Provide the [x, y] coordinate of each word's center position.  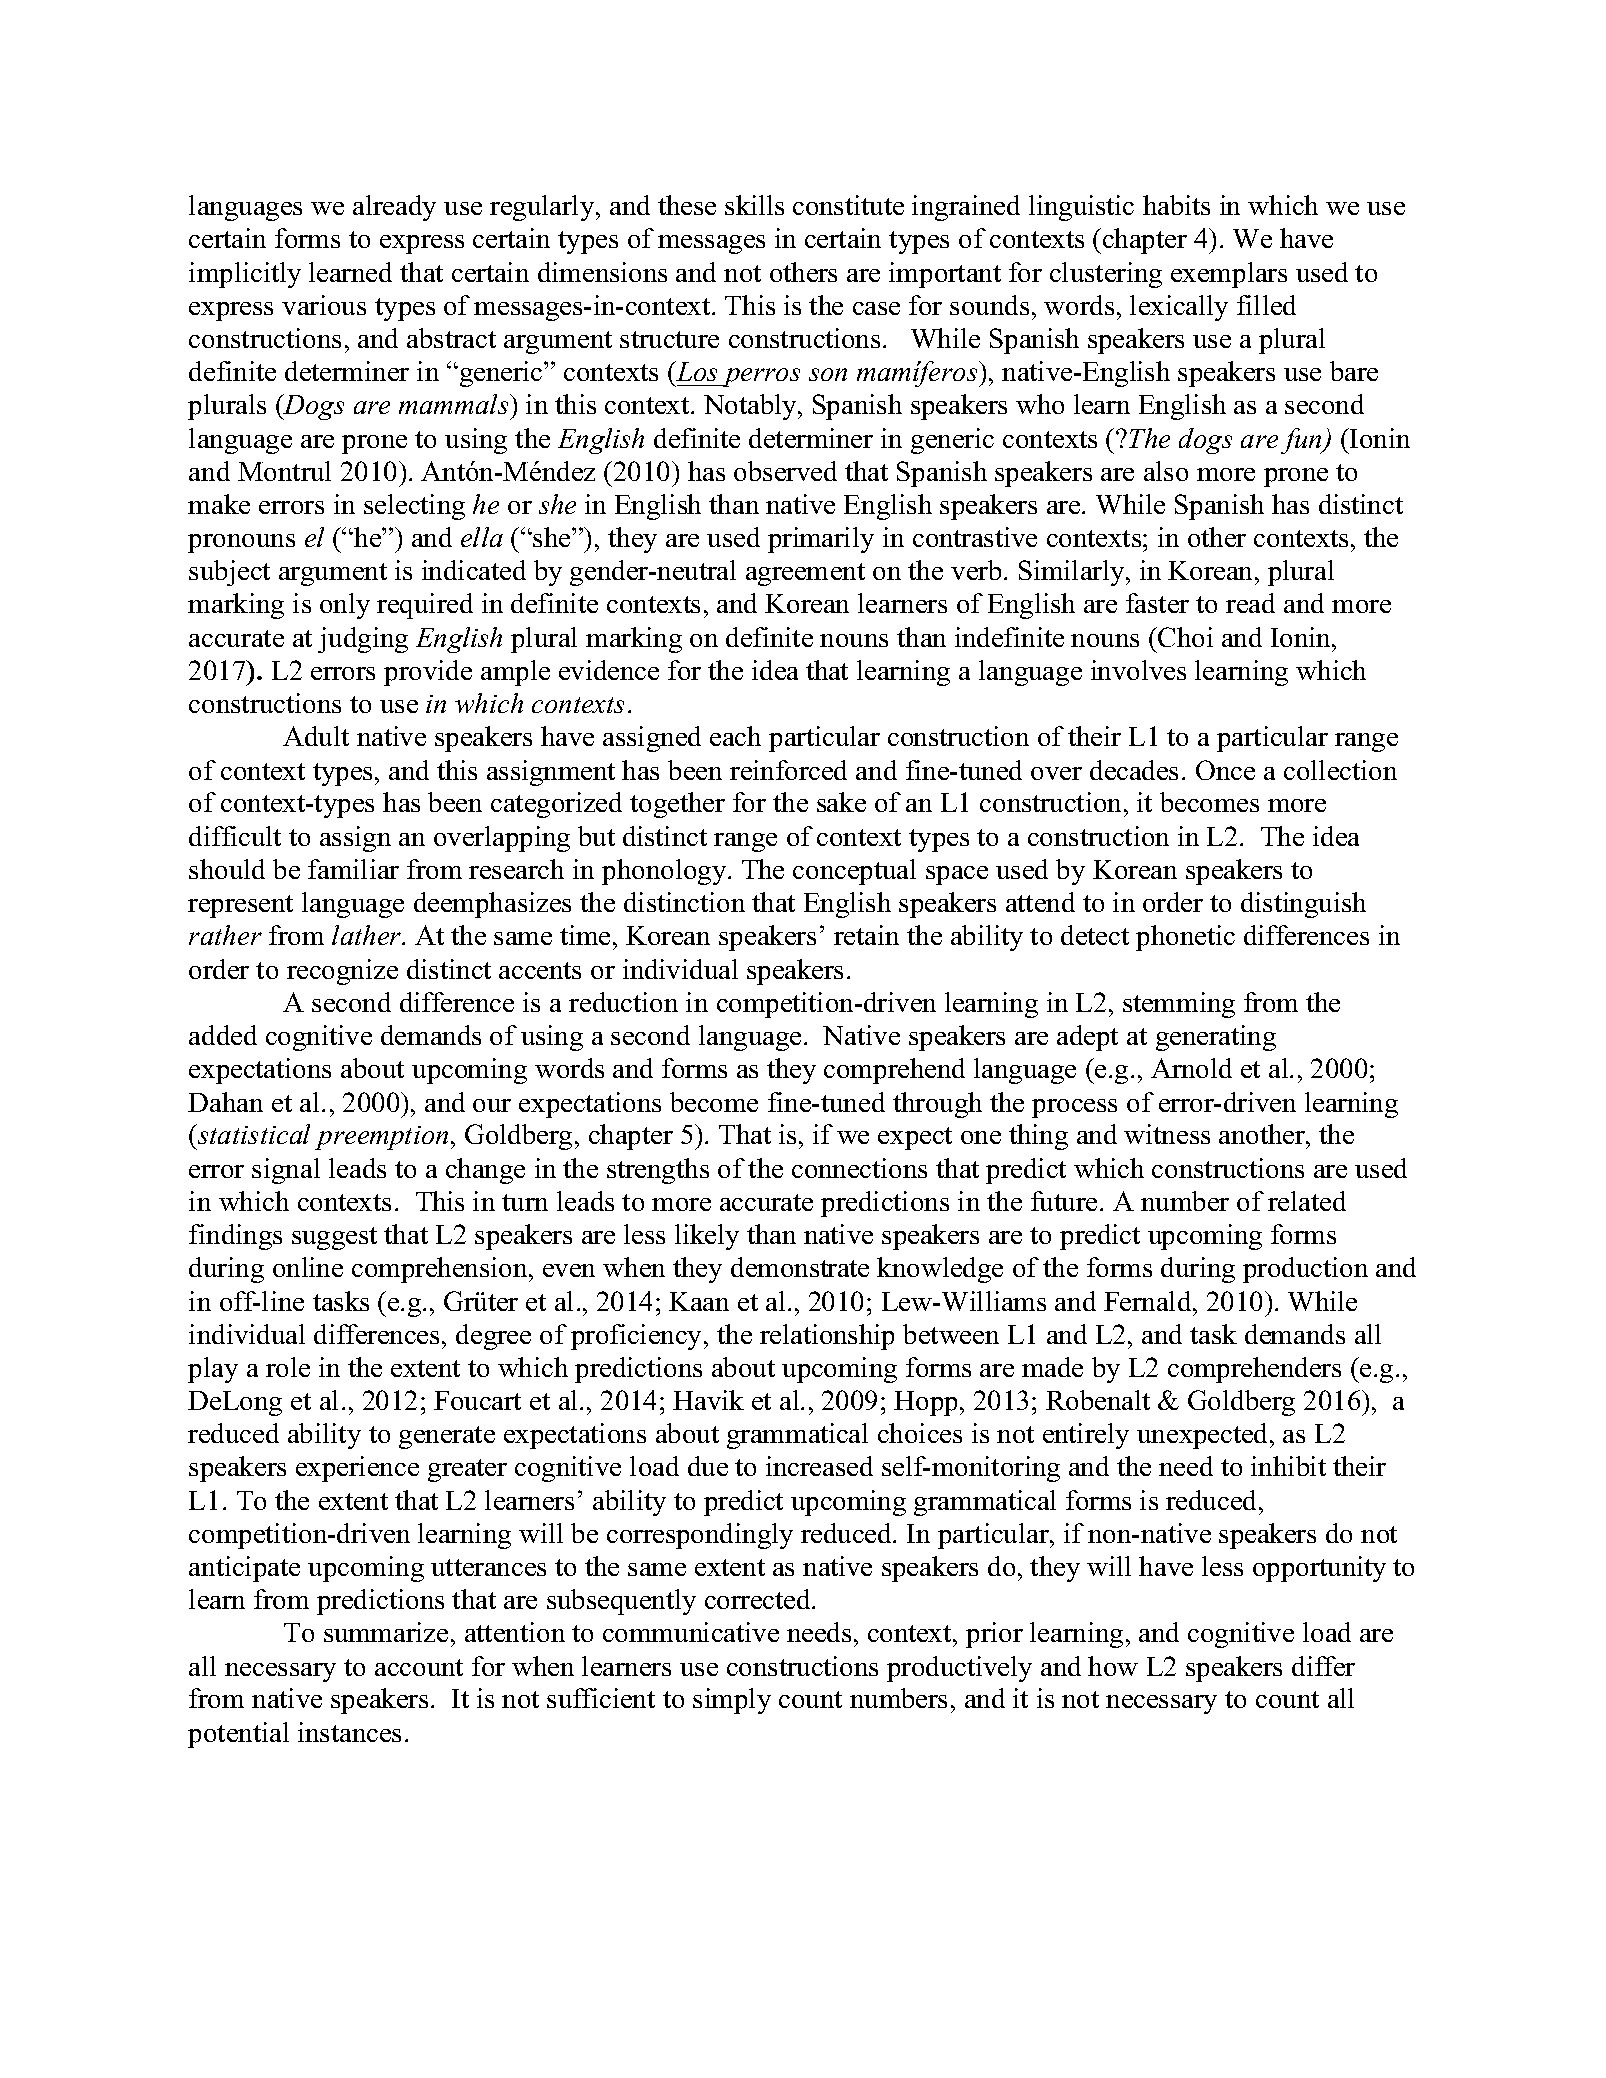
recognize [342, 972]
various [324, 305]
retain [866, 935]
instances [349, 1732]
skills [754, 205]
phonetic [1185, 938]
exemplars [1229, 275]
